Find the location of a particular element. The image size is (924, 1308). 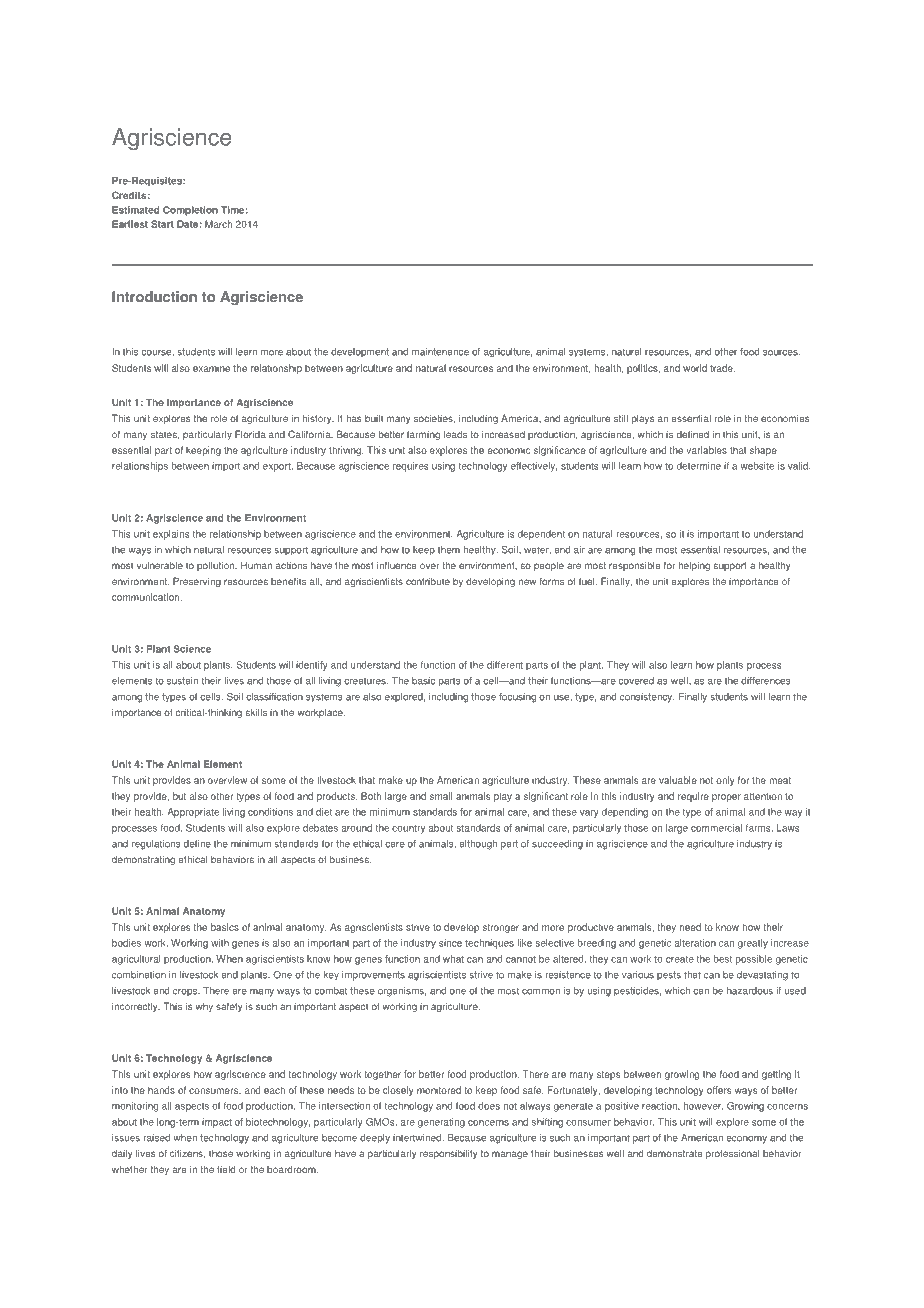

sustain is located at coordinates (182, 681).
